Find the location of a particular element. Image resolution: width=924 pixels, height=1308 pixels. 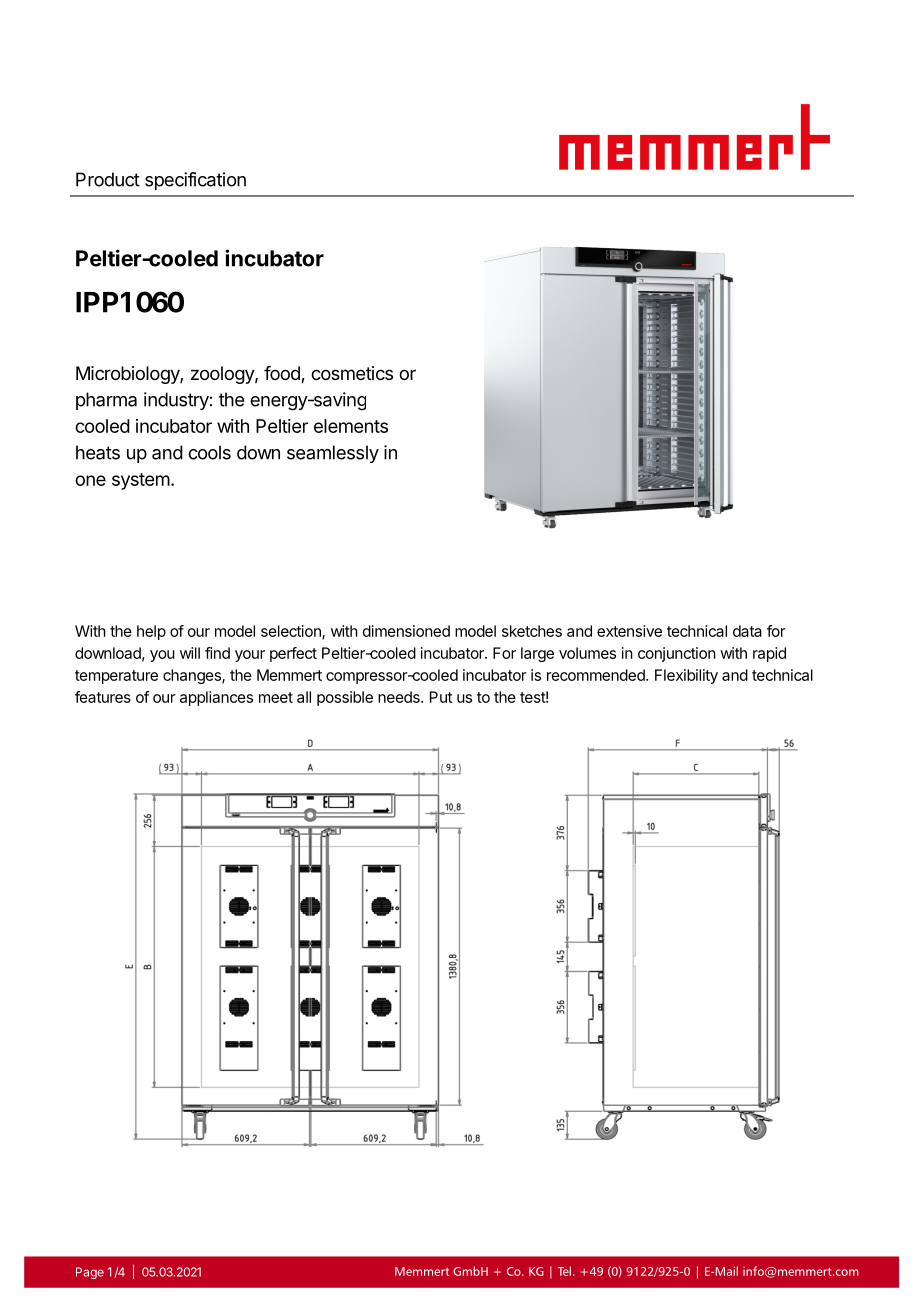

Tel is located at coordinates (564, 1271).
